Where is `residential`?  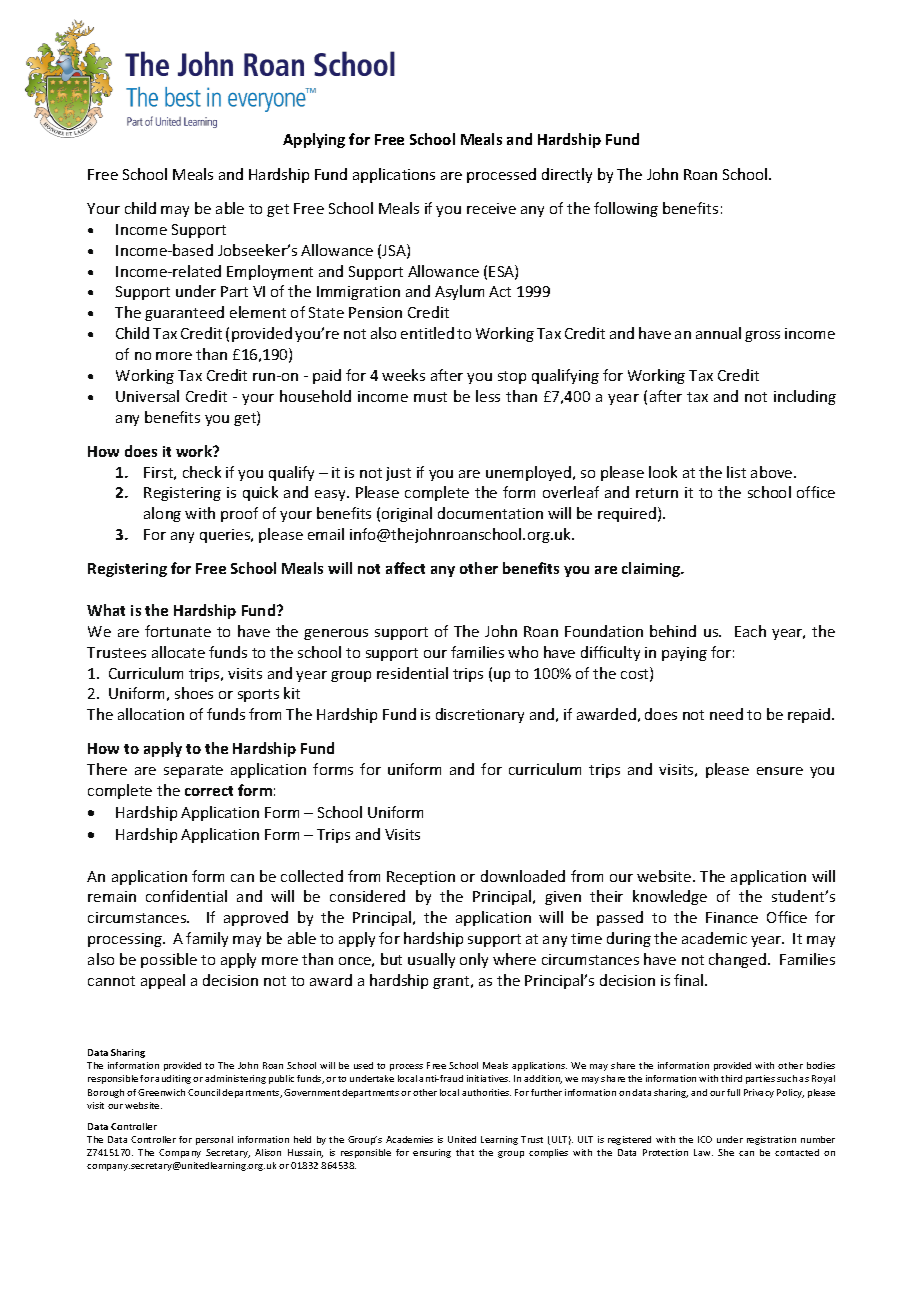 residential is located at coordinates (412, 673).
